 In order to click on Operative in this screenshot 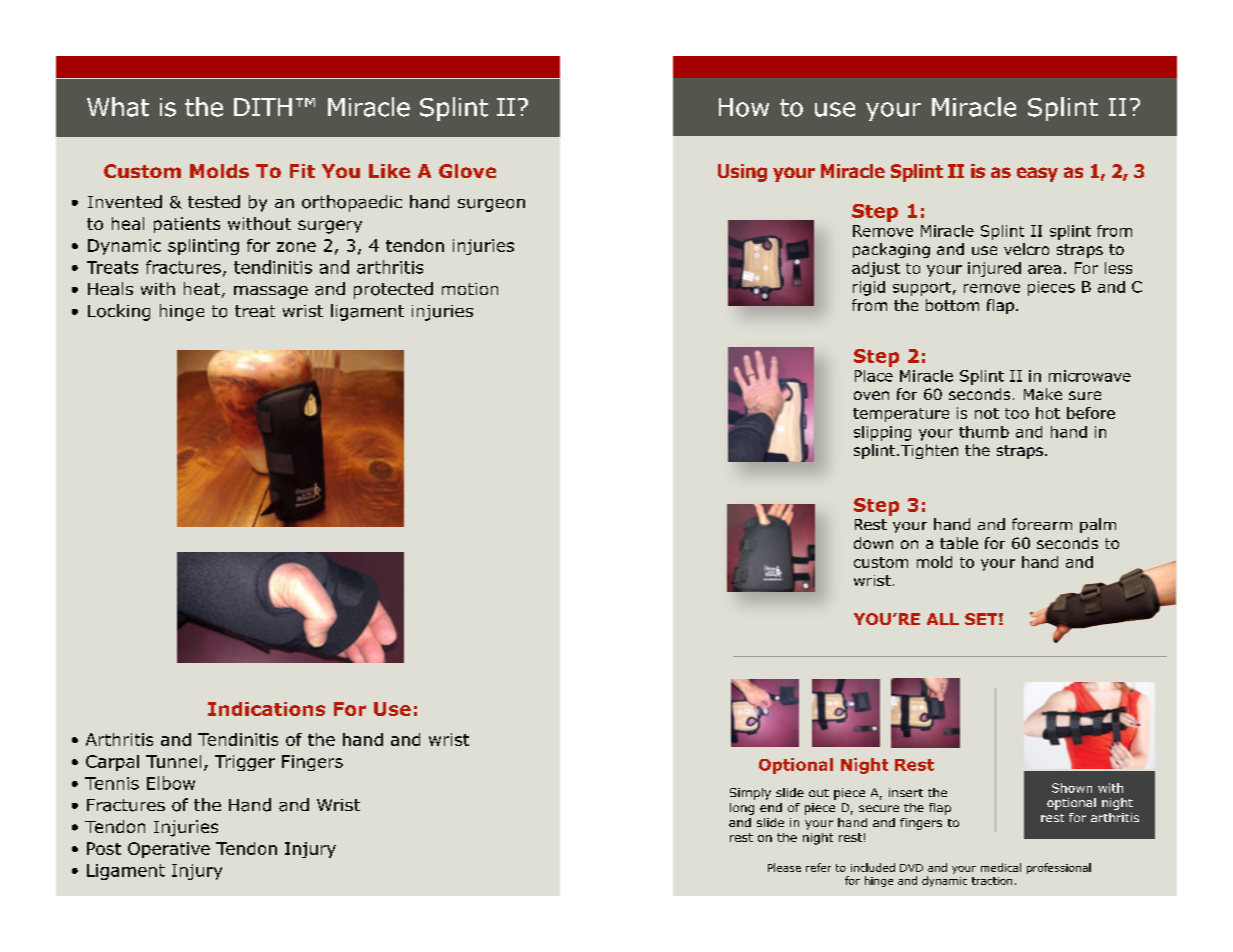, I will do `click(169, 850)`.
